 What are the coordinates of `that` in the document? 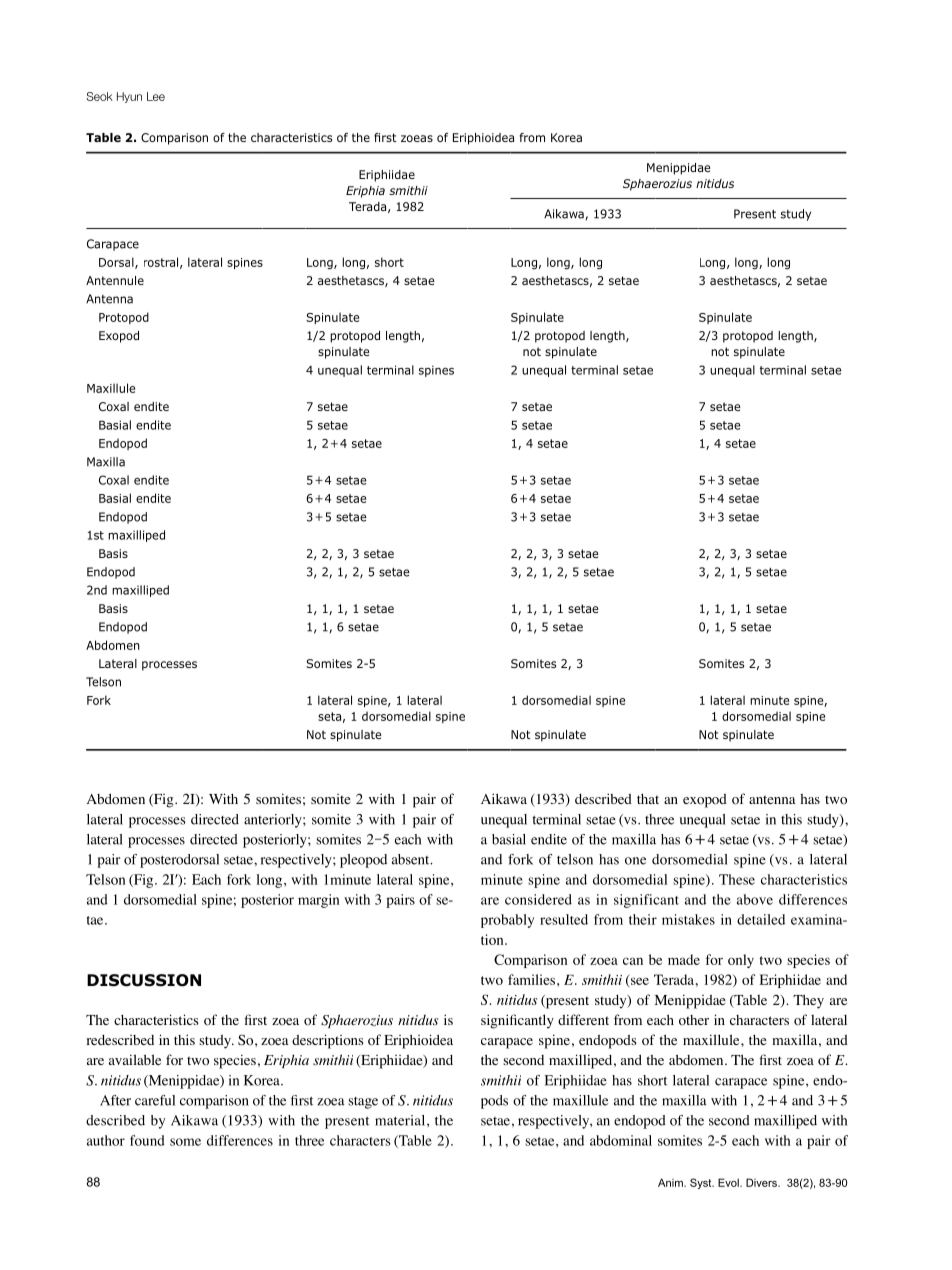 It's located at (648, 799).
